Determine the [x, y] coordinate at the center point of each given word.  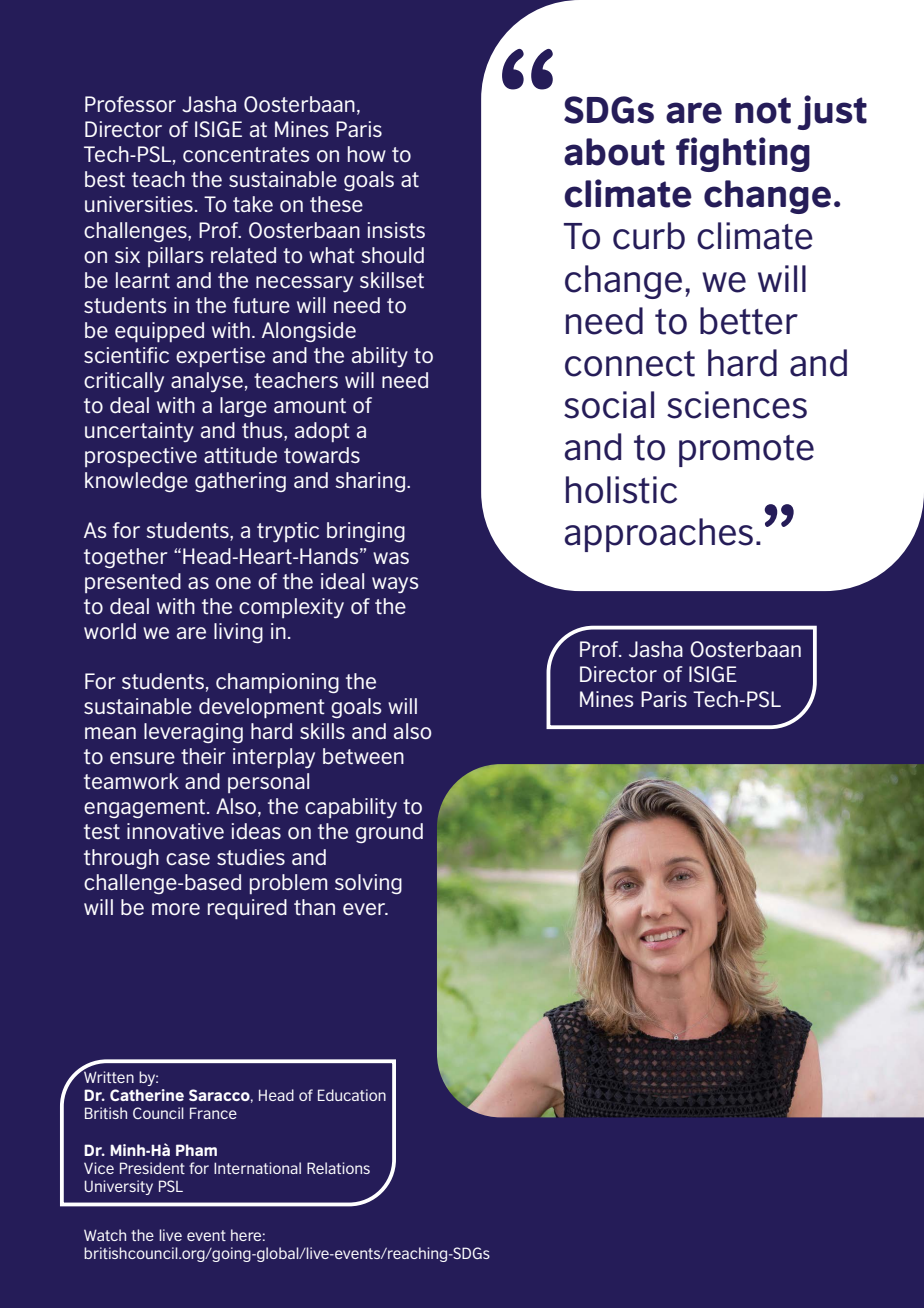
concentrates [246, 154]
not [763, 110]
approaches [659, 535]
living [238, 633]
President [152, 1168]
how [367, 154]
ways [395, 585]
